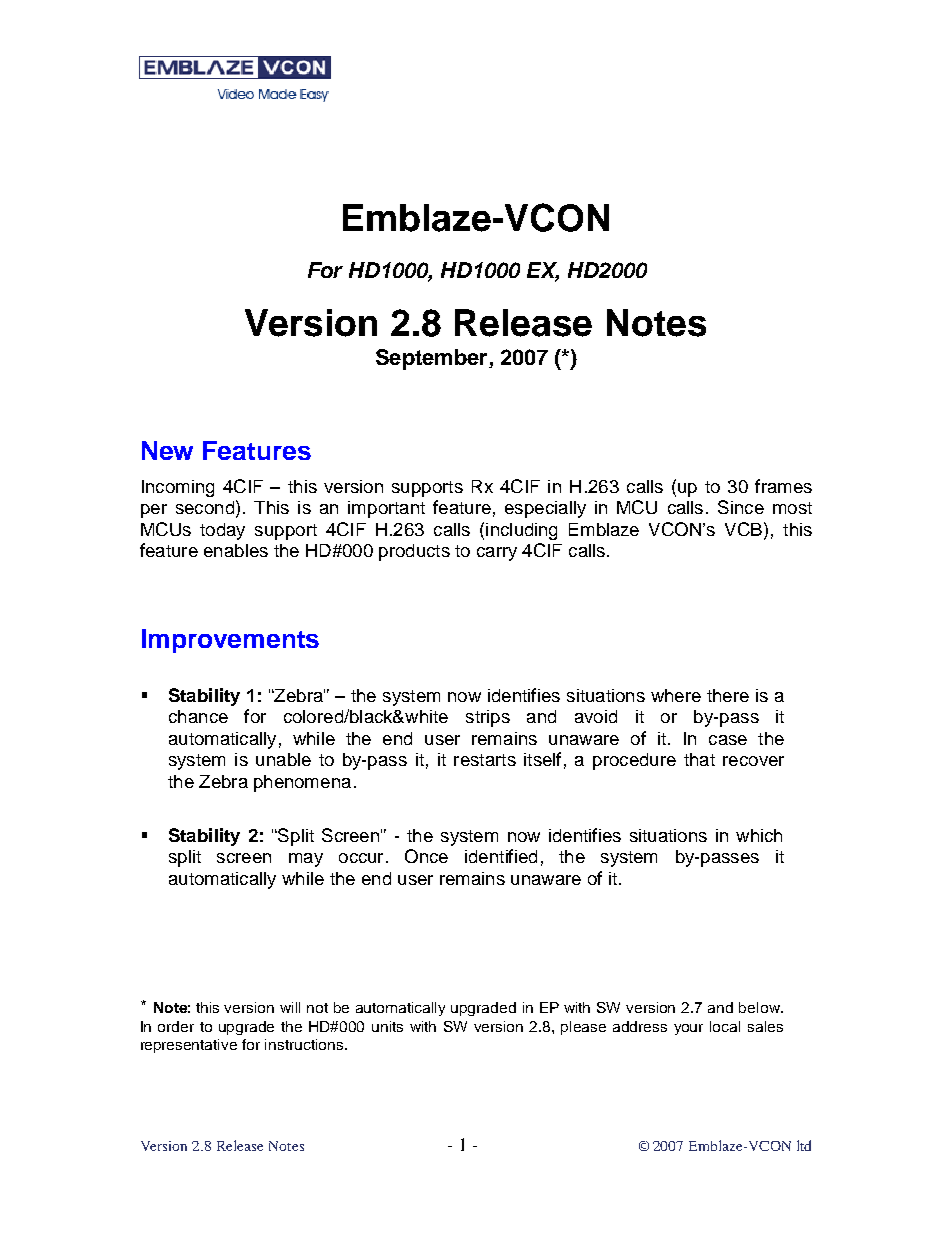 This screenshot has height=1233, width=952. Describe the element at coordinates (230, 641) in the screenshot. I see `Improvements` at that location.
